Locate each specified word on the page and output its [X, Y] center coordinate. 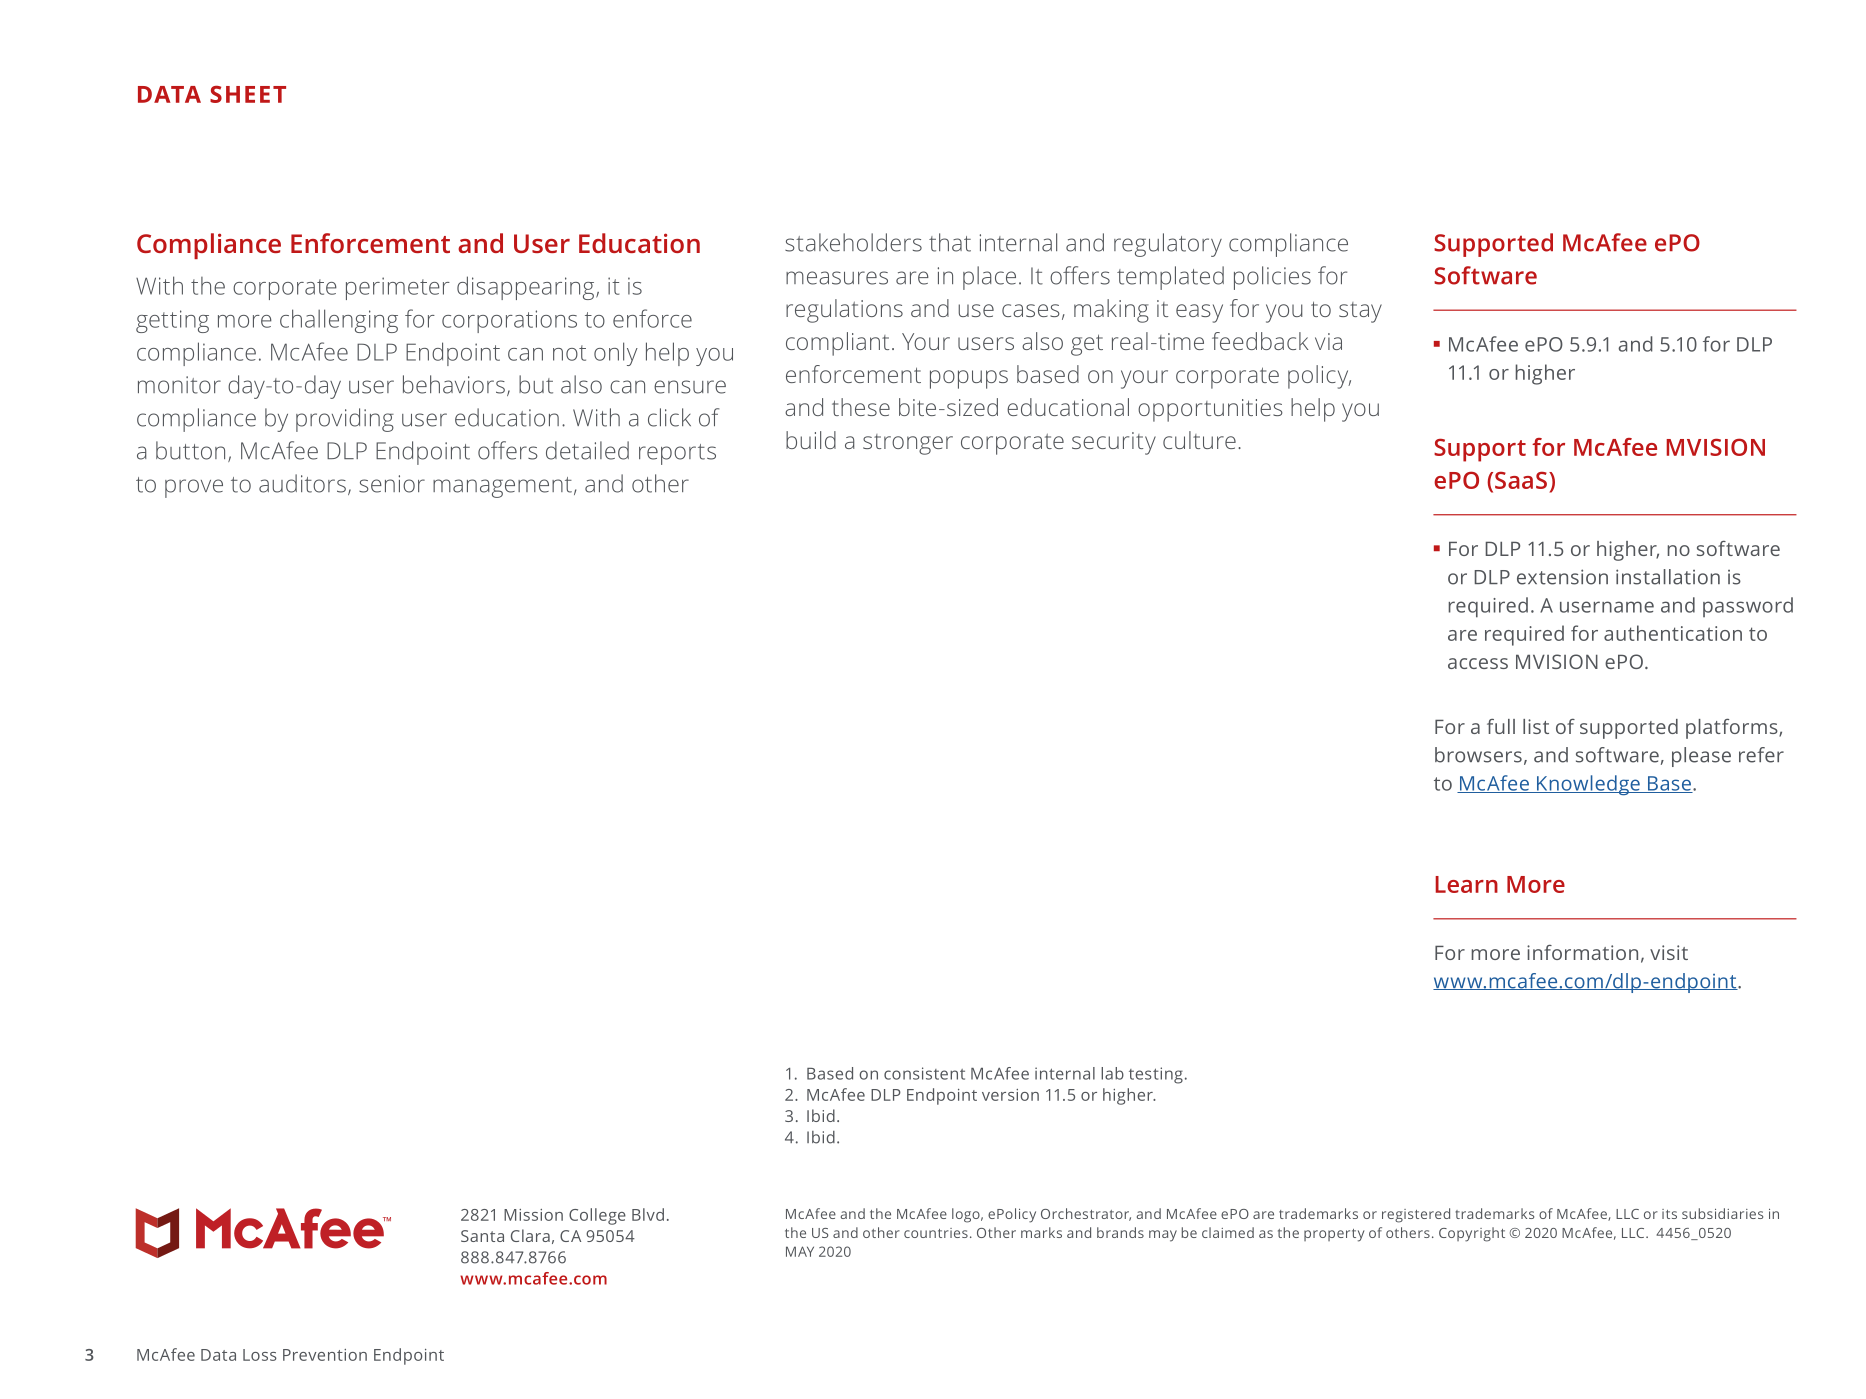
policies [1272, 278]
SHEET [248, 94]
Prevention [325, 1355]
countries [936, 1233]
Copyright [1472, 1234]
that [950, 242]
